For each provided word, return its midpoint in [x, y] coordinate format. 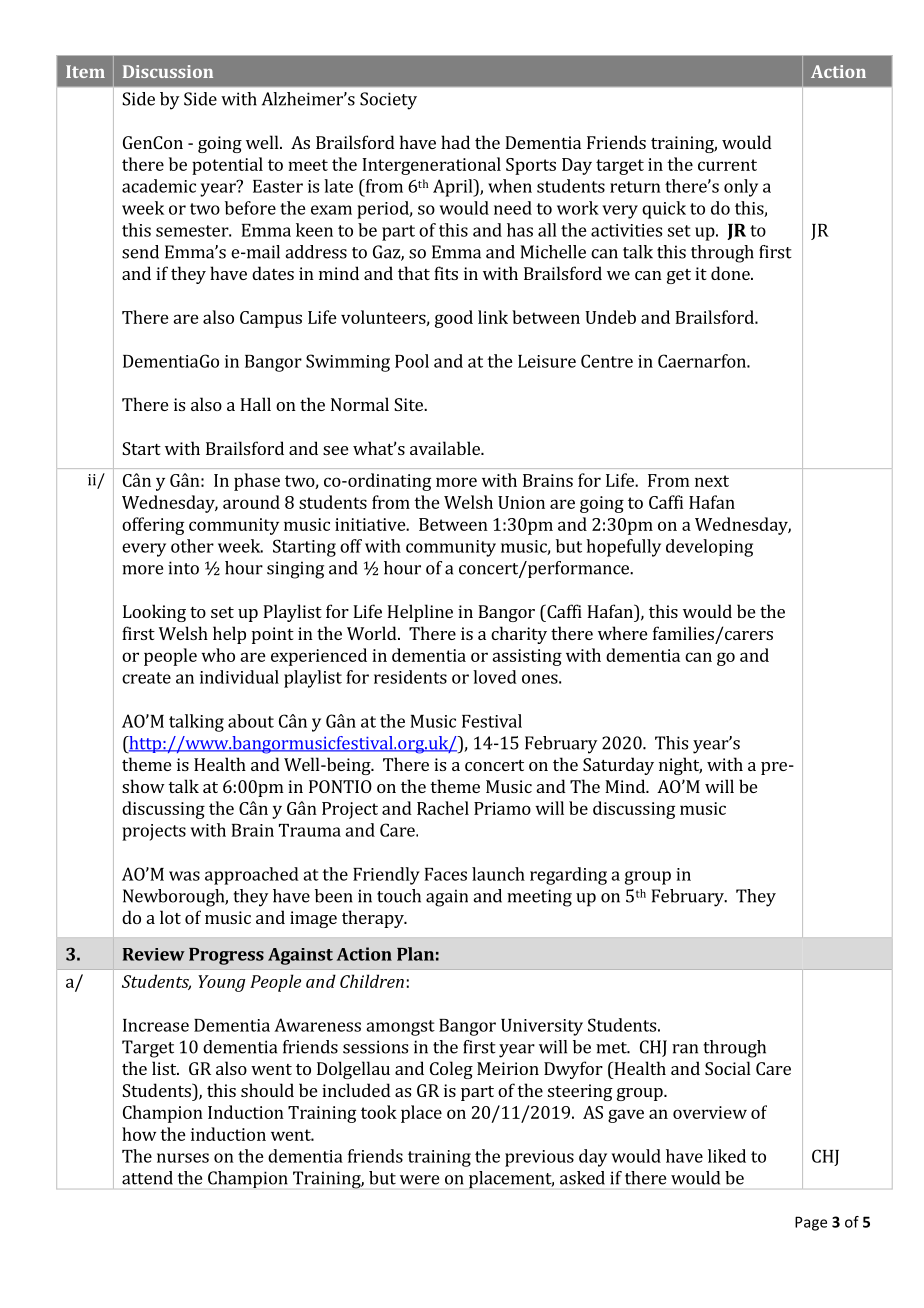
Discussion [168, 71]
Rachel [443, 808]
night [680, 766]
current [727, 165]
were [419, 1180]
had [455, 142]
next [712, 481]
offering [153, 526]
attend [147, 1178]
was [184, 876]
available [446, 448]
